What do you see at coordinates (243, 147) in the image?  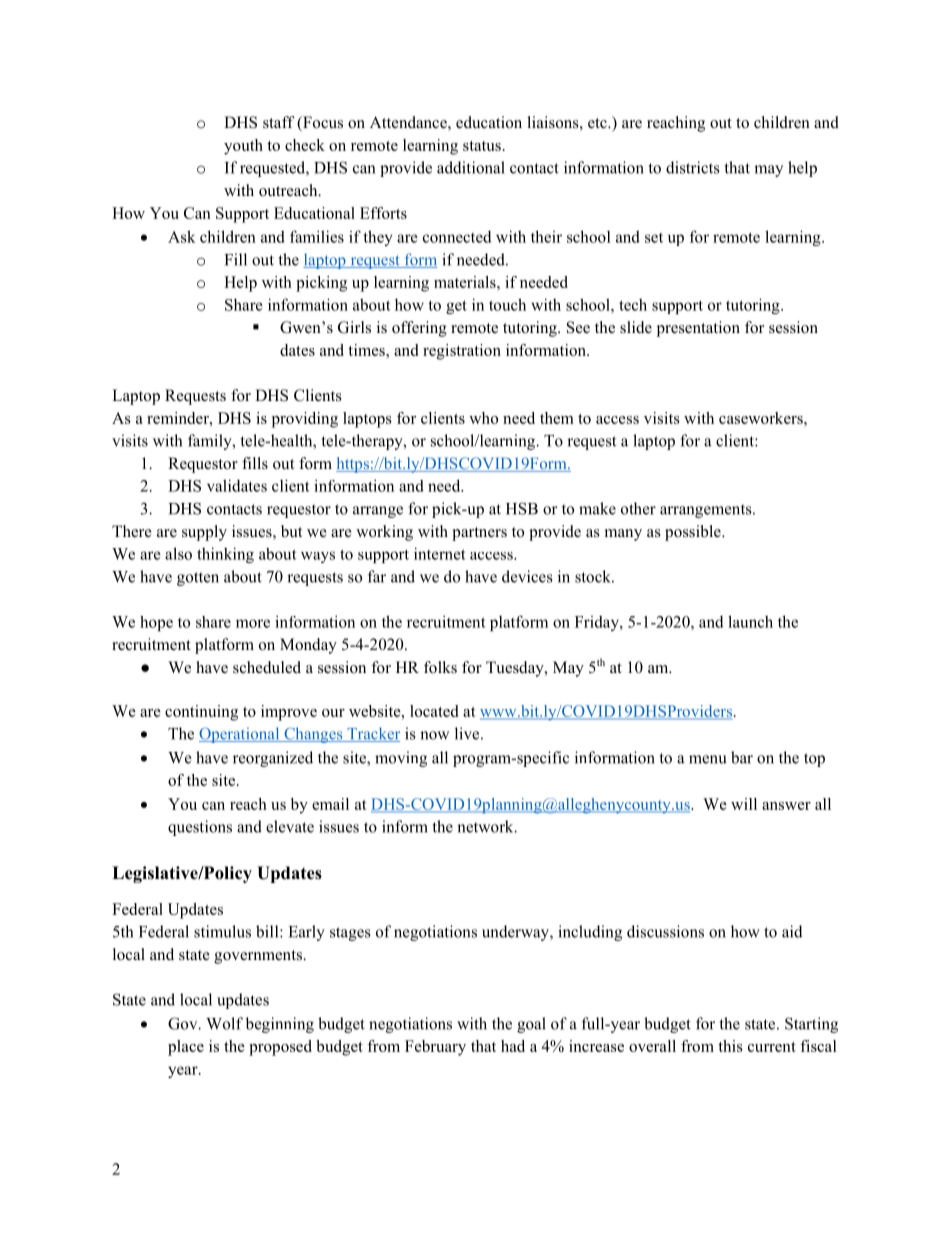 I see `youth` at bounding box center [243, 147].
